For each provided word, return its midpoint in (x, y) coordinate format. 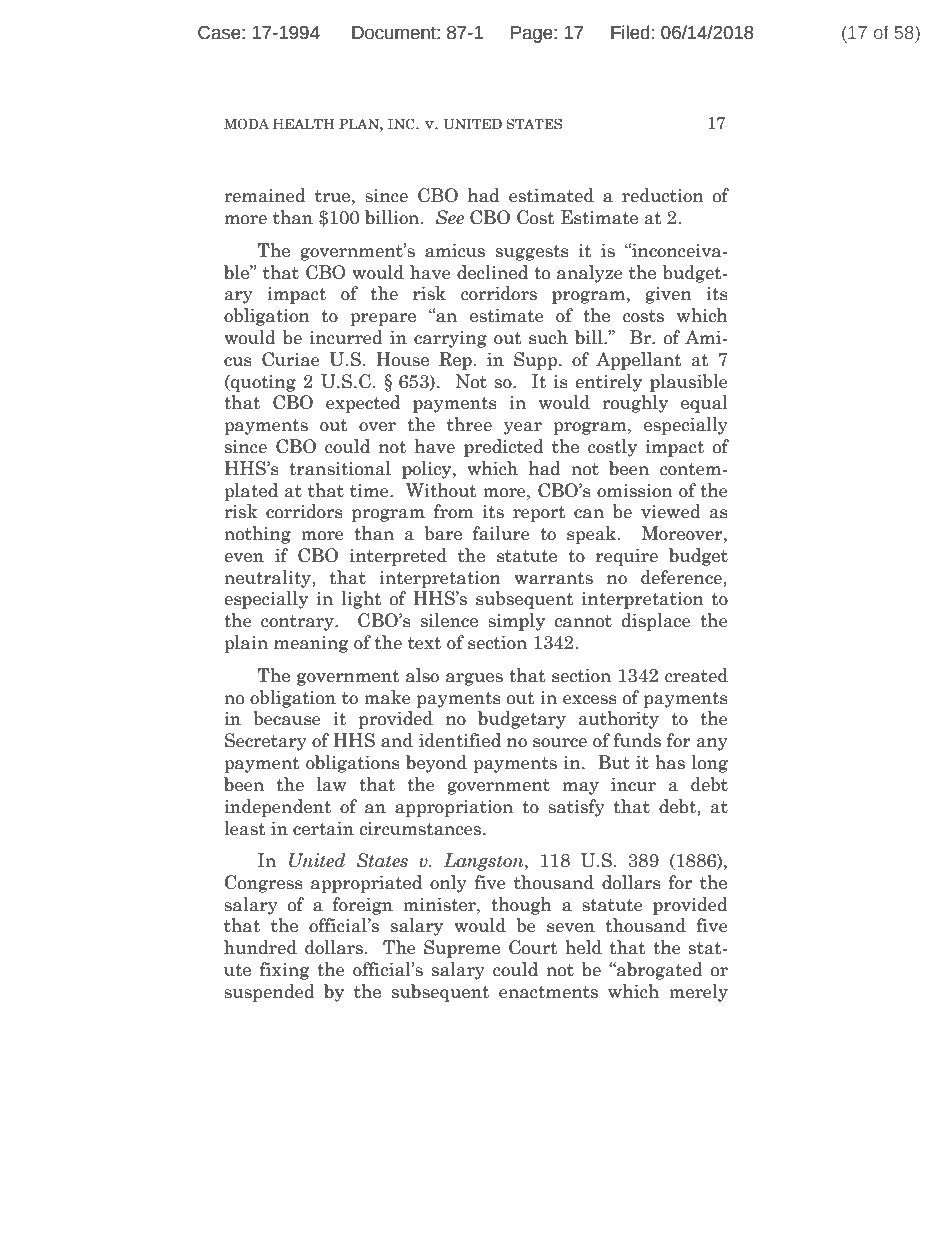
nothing (257, 535)
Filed (630, 32)
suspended (269, 993)
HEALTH (303, 124)
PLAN (360, 124)
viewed (671, 511)
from (454, 511)
